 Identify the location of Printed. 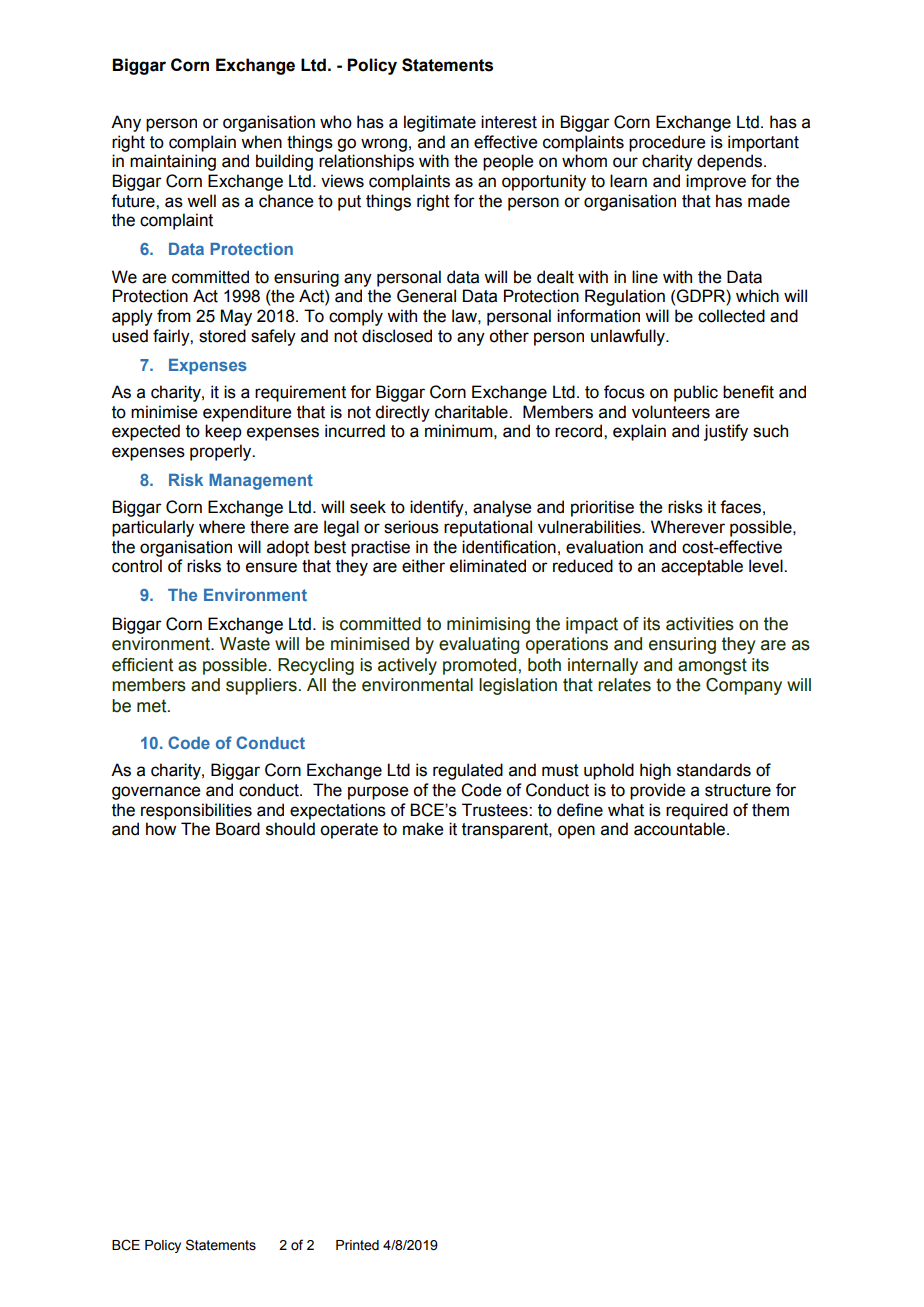
(357, 1245).
